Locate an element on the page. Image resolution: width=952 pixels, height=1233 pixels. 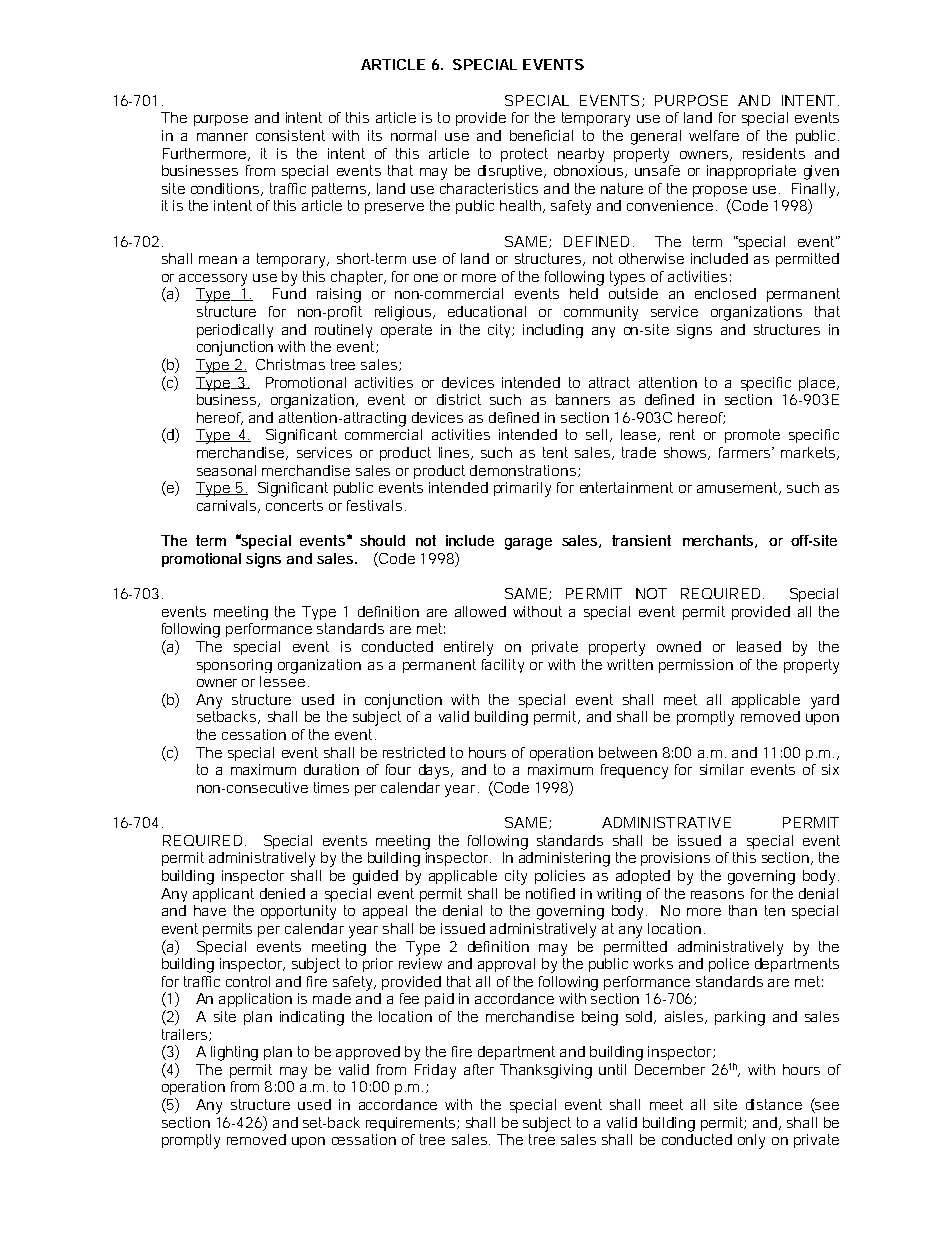
seasonal is located at coordinates (226, 470).
